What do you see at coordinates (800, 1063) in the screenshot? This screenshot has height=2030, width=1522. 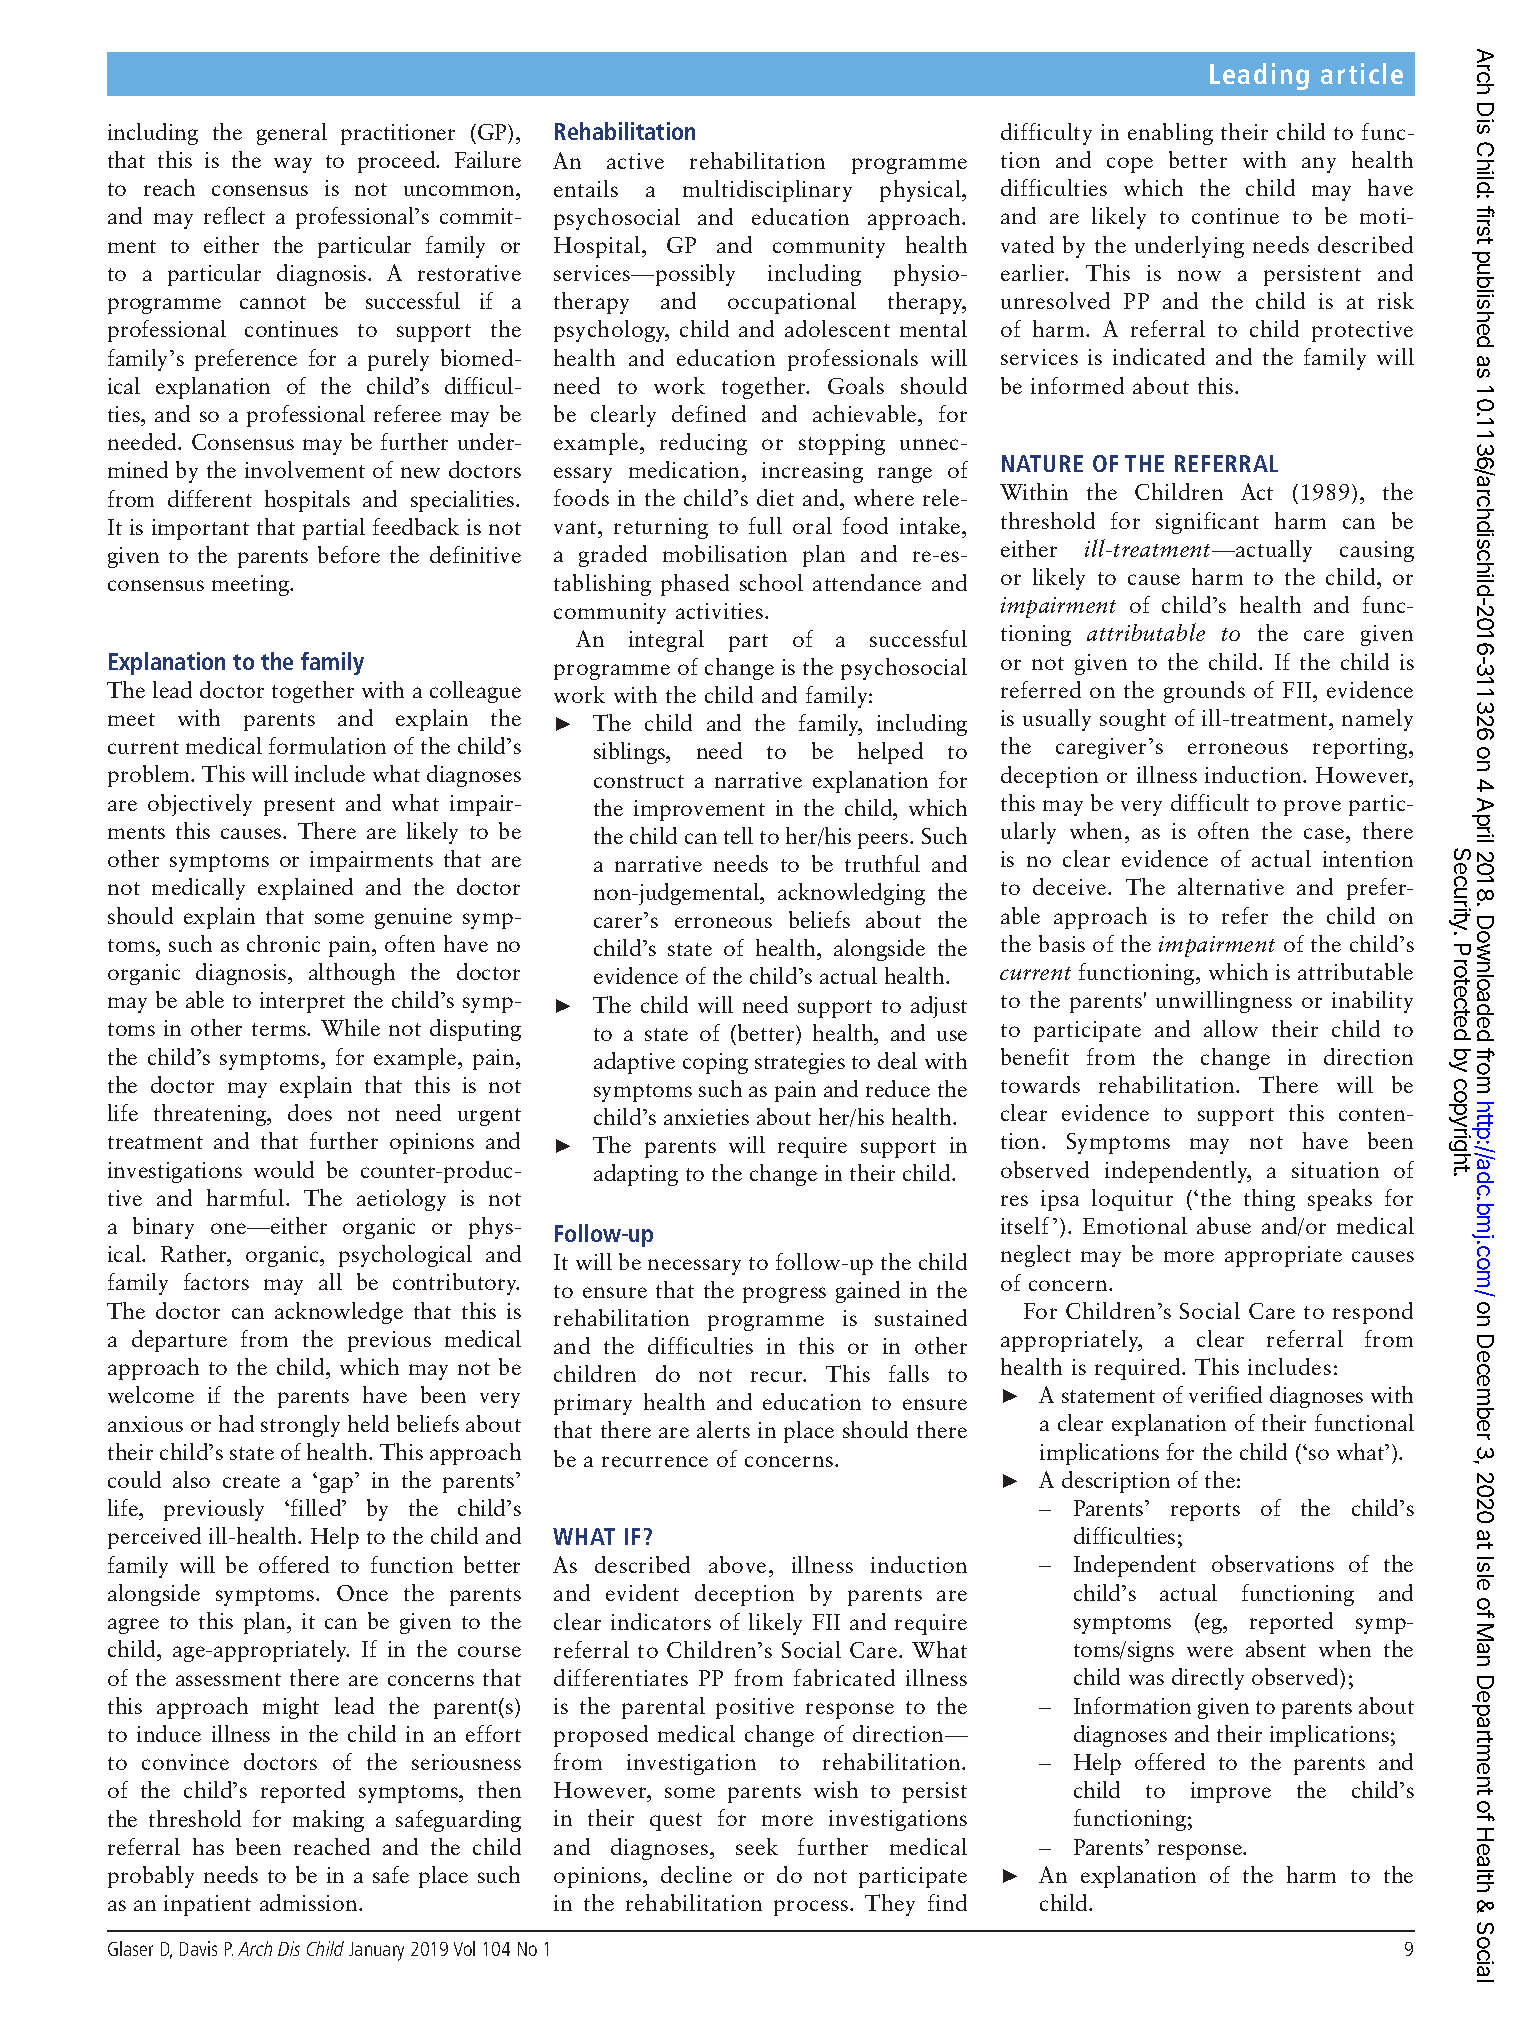 I see `strategies` at bounding box center [800, 1063].
